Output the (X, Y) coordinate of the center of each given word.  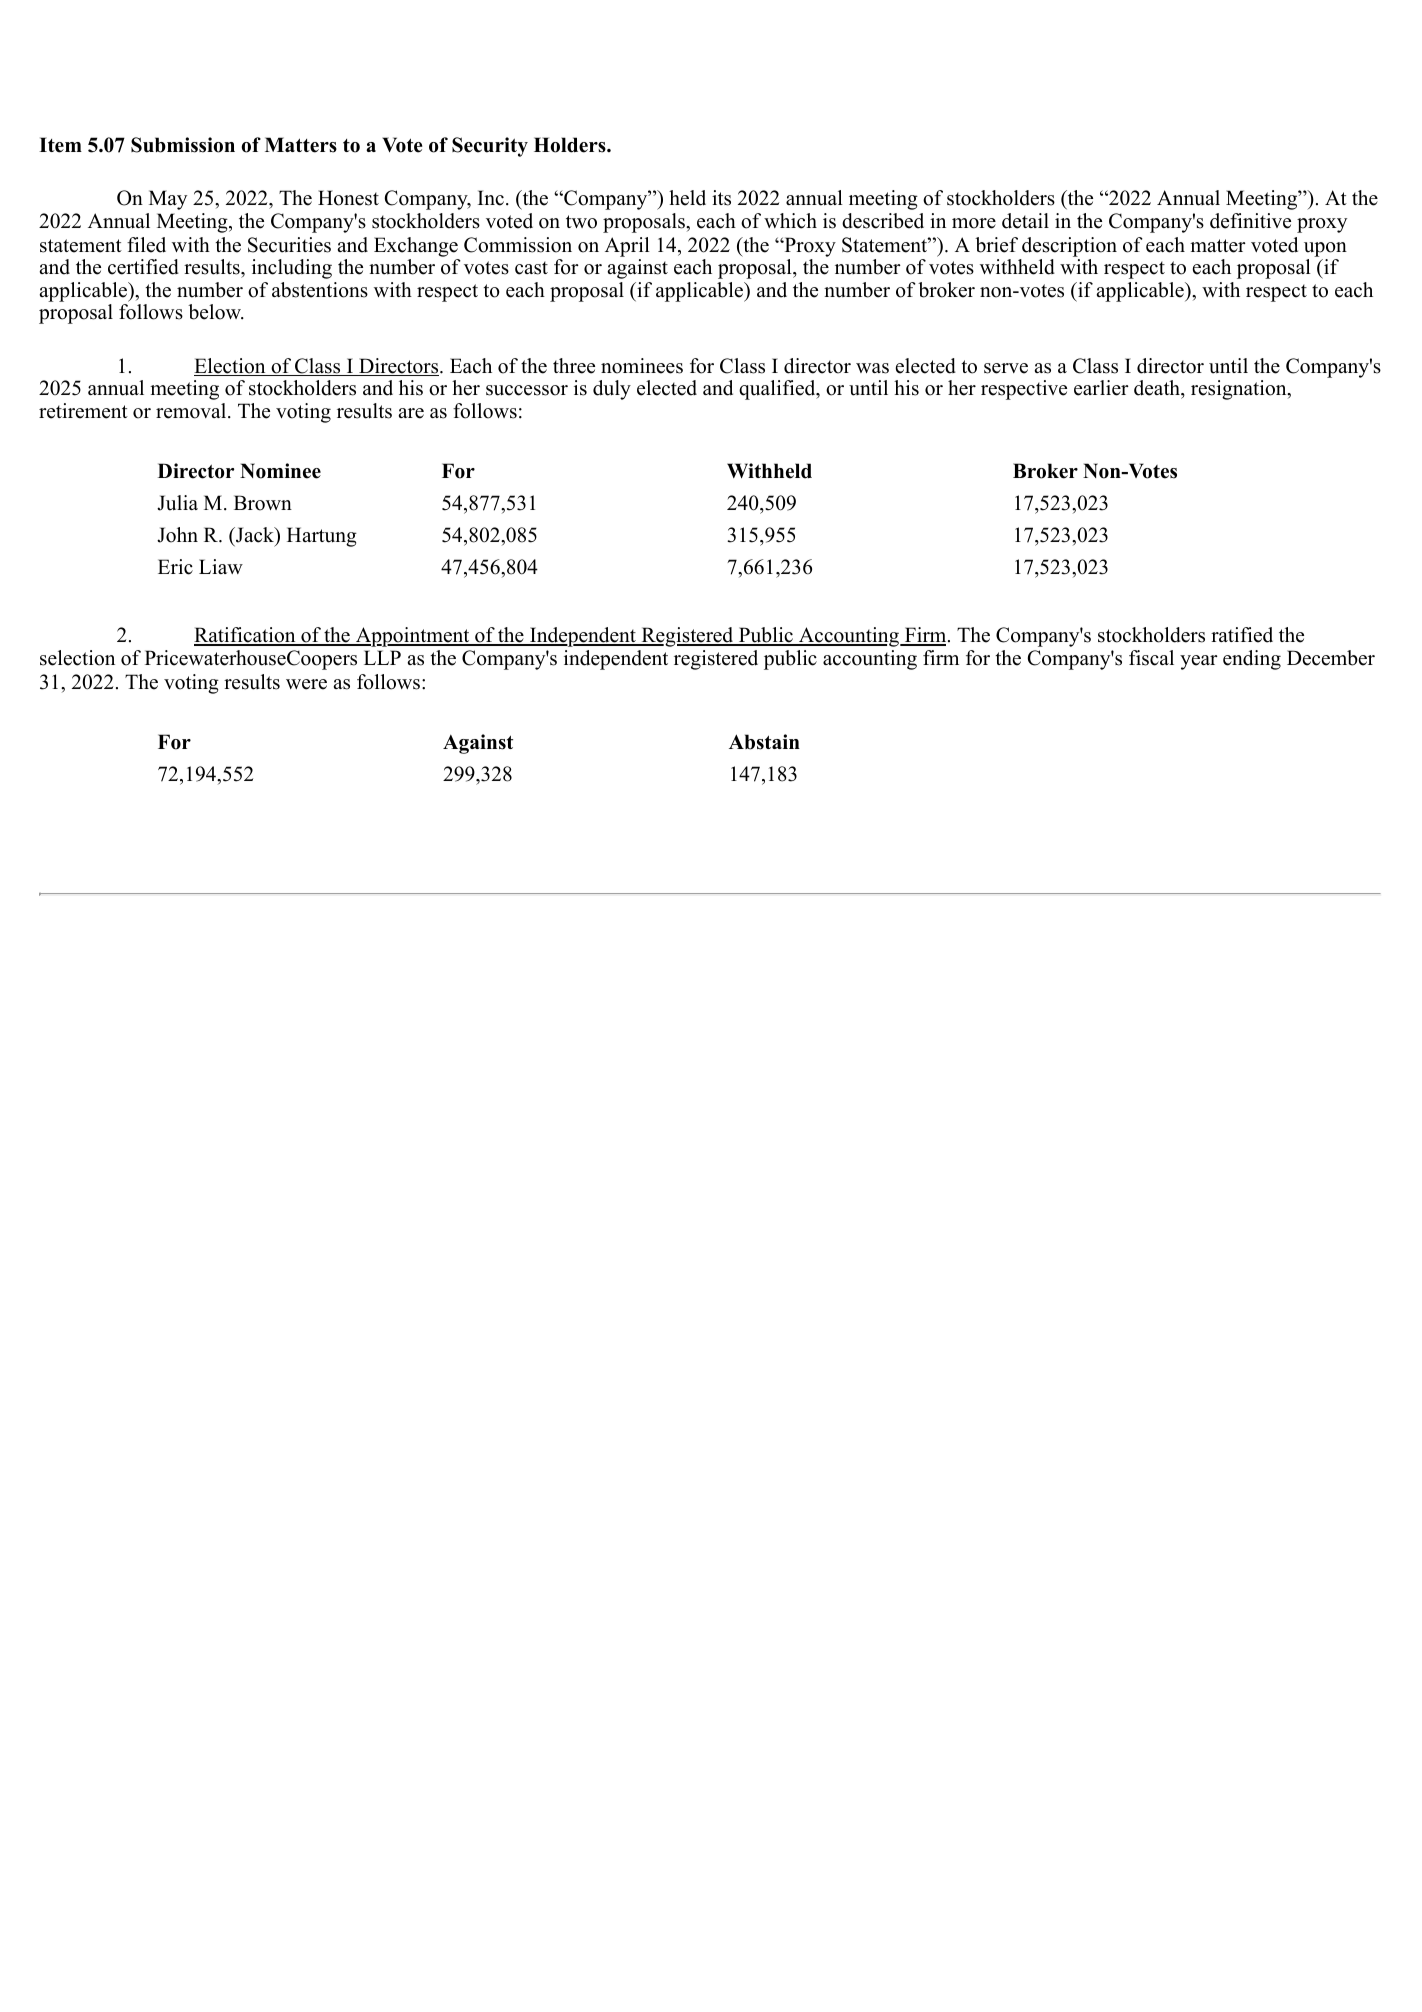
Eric (175, 567)
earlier (1101, 388)
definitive (1250, 221)
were (306, 684)
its (721, 198)
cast (531, 268)
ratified (1242, 635)
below (215, 312)
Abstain (764, 742)
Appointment (413, 637)
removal (192, 411)
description (1069, 247)
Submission (183, 145)
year (1199, 662)
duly (612, 390)
